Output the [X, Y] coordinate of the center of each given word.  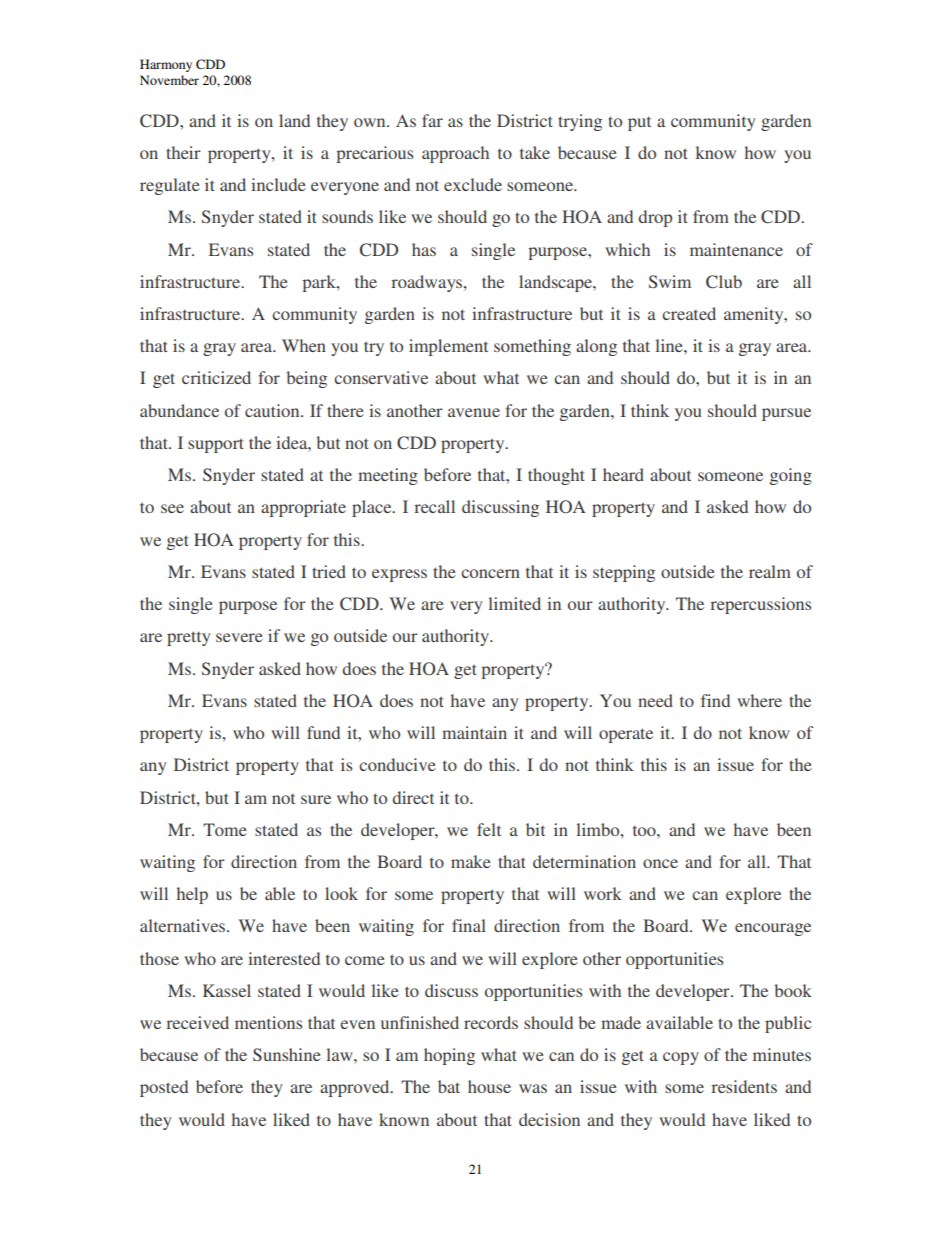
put [639, 124]
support [216, 445]
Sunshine [287, 1054]
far [432, 120]
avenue [474, 412]
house [489, 1086]
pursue [786, 414]
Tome [225, 829]
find [715, 700]
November [169, 80]
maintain [474, 732]
